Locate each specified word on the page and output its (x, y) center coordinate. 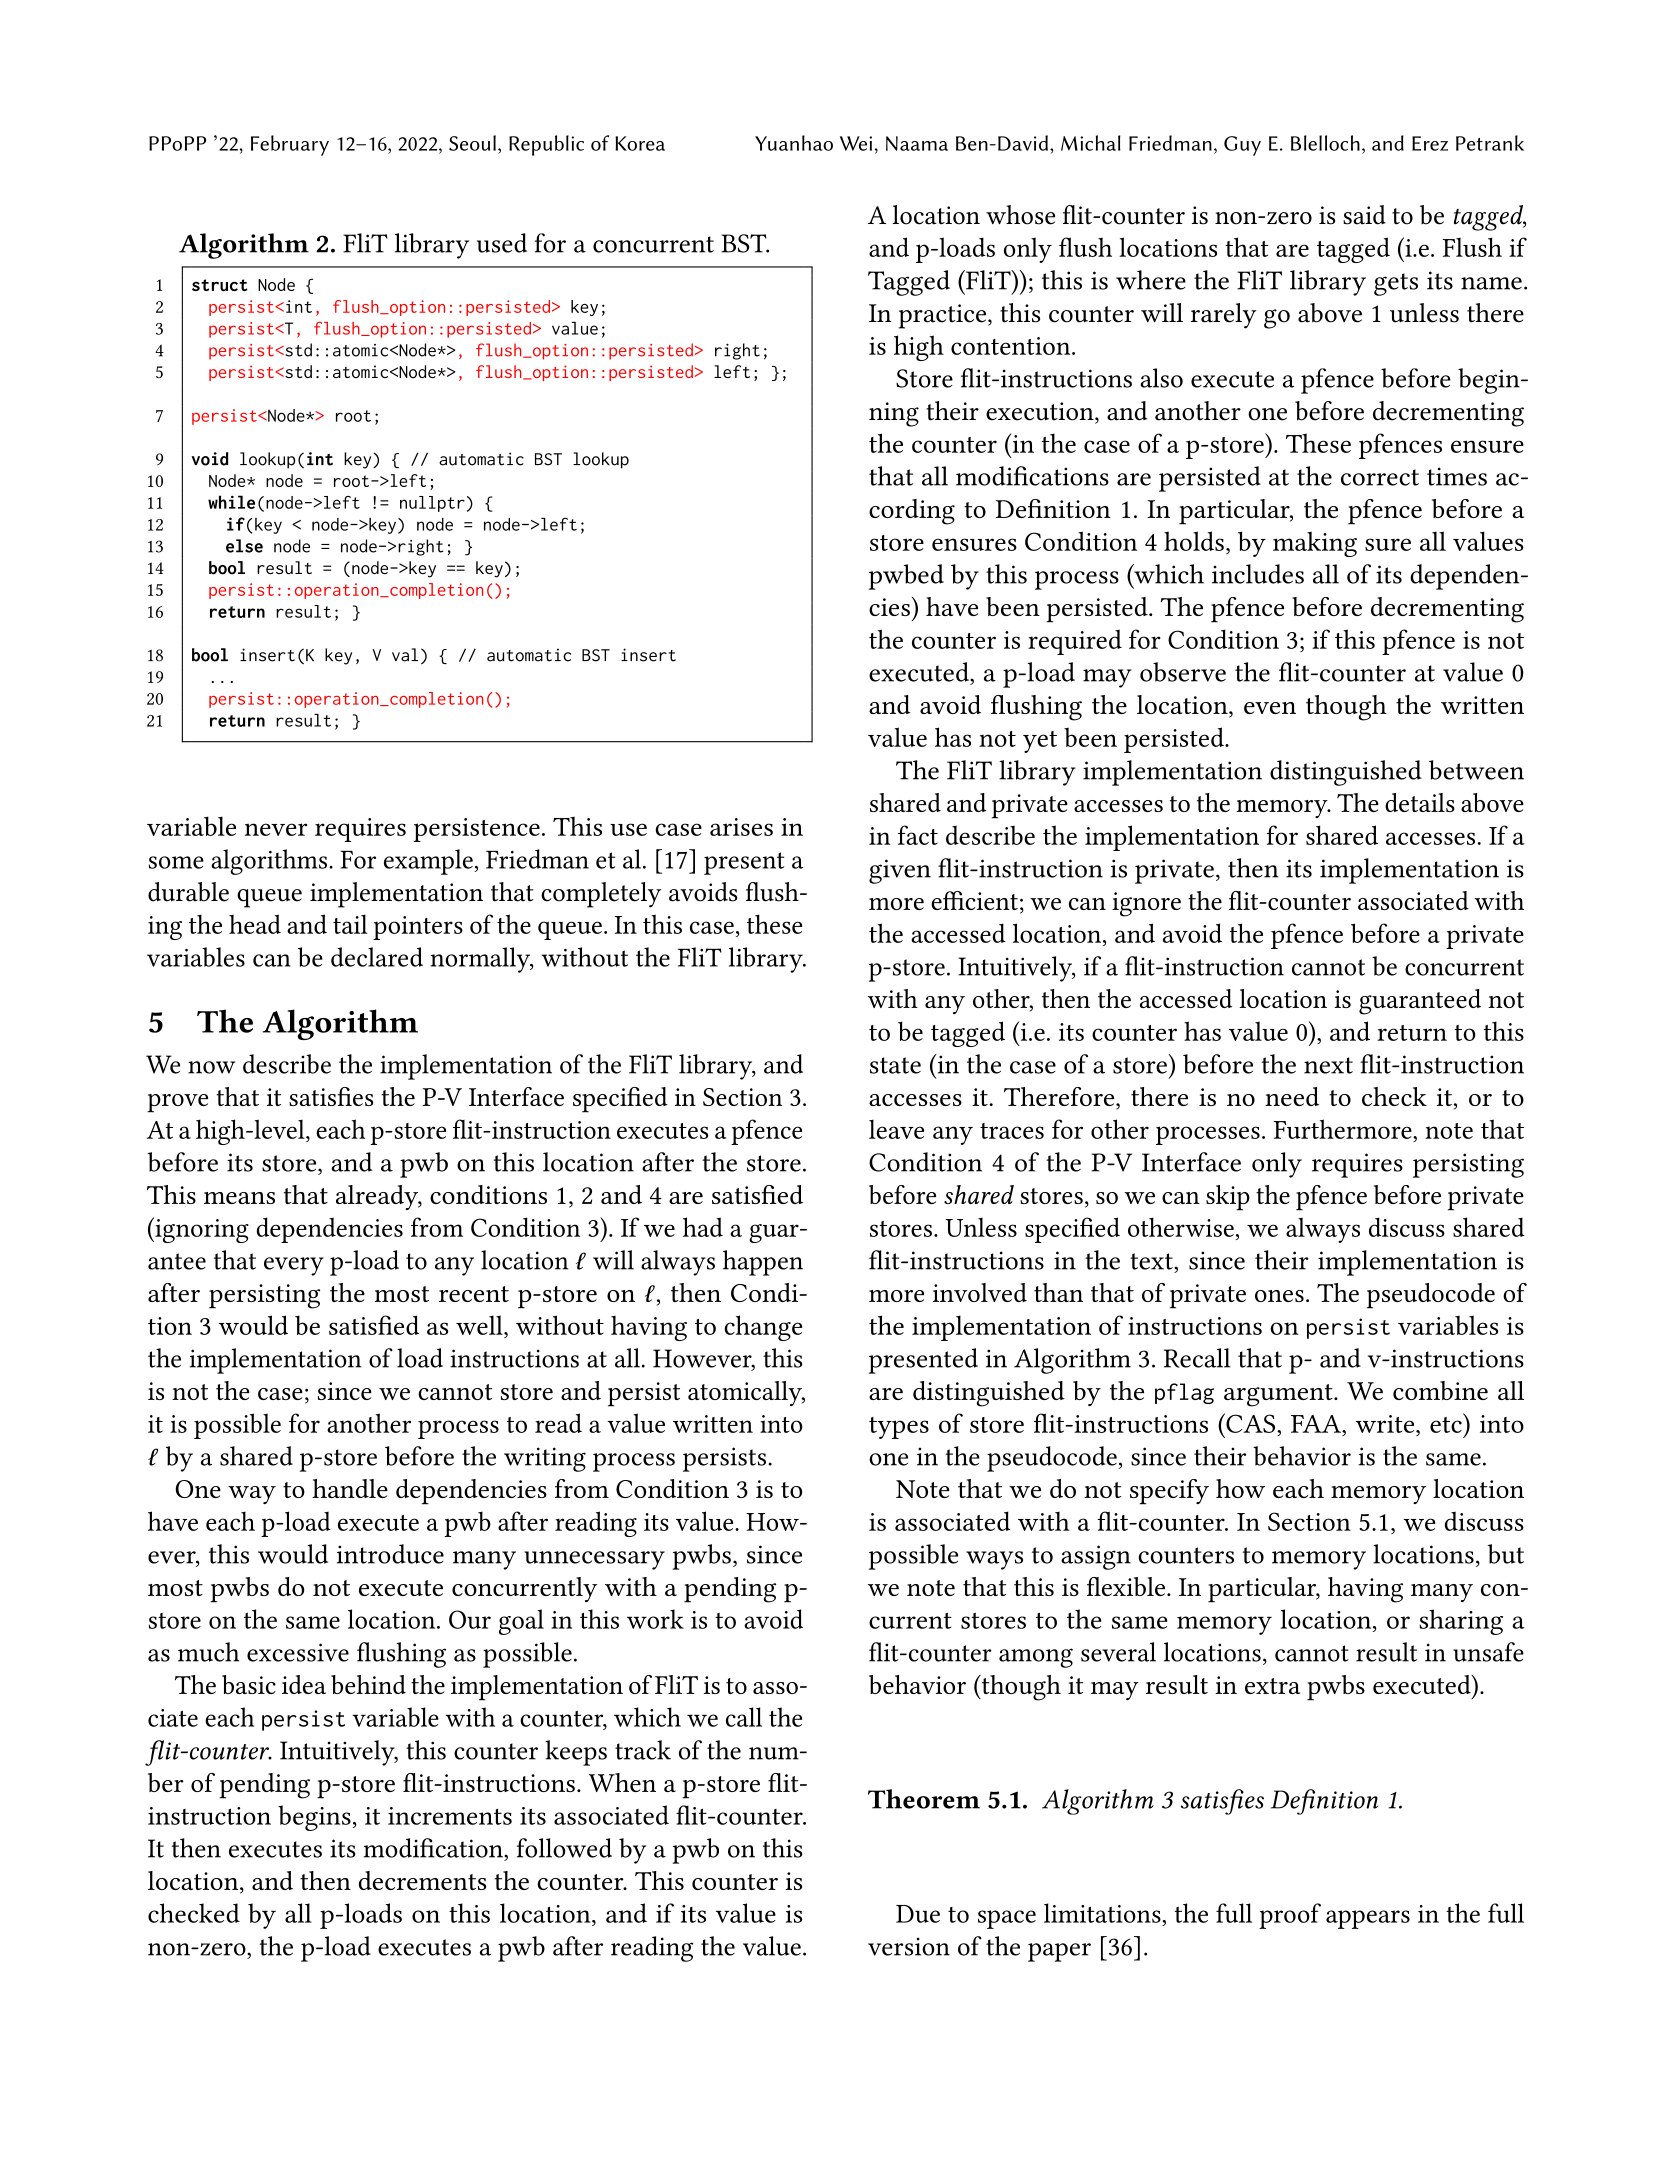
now (211, 1067)
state (895, 1065)
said (1364, 215)
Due (918, 1914)
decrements (422, 1880)
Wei (856, 143)
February (290, 145)
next (1328, 1065)
